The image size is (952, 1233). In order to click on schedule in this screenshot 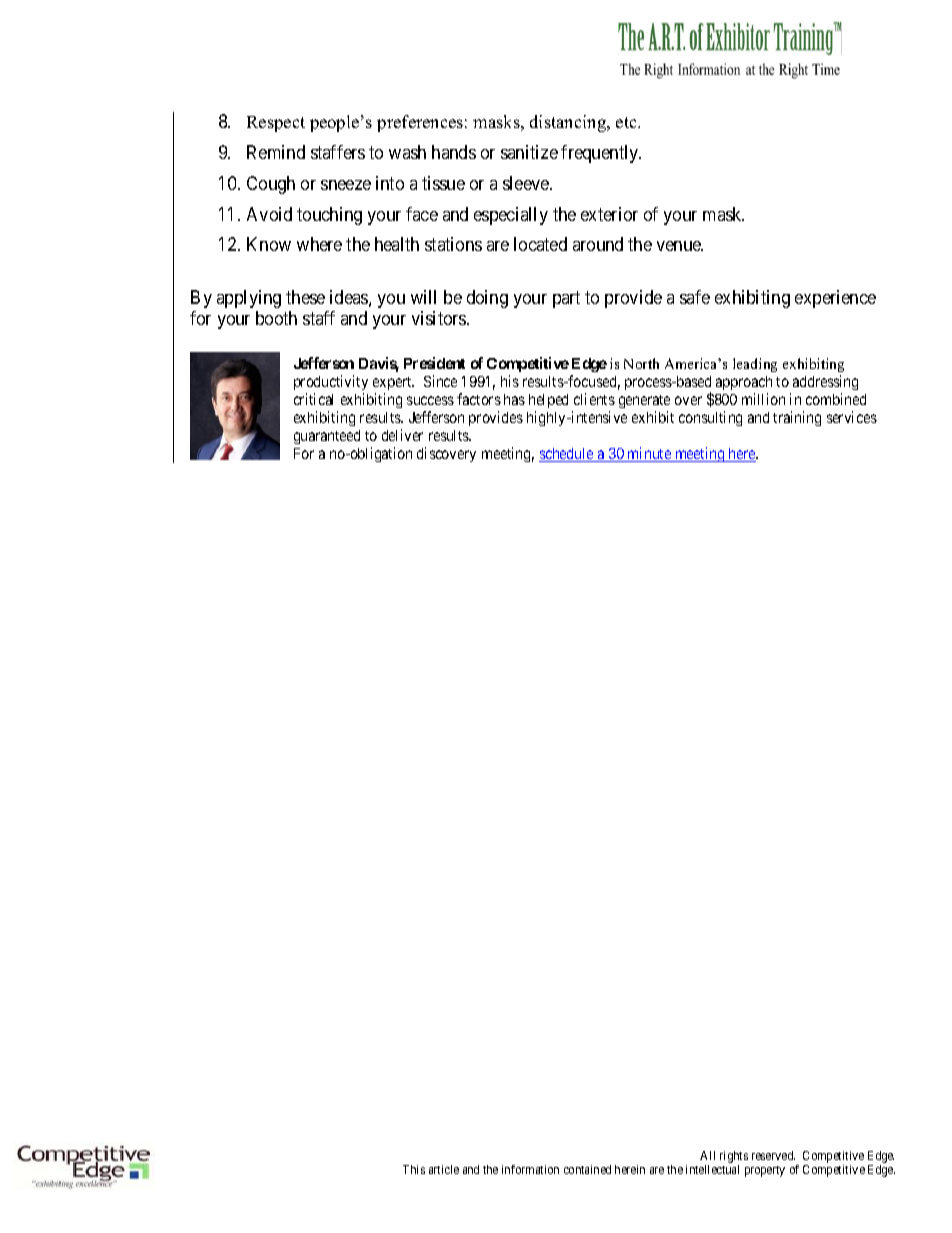, I will do `click(567, 455)`.
